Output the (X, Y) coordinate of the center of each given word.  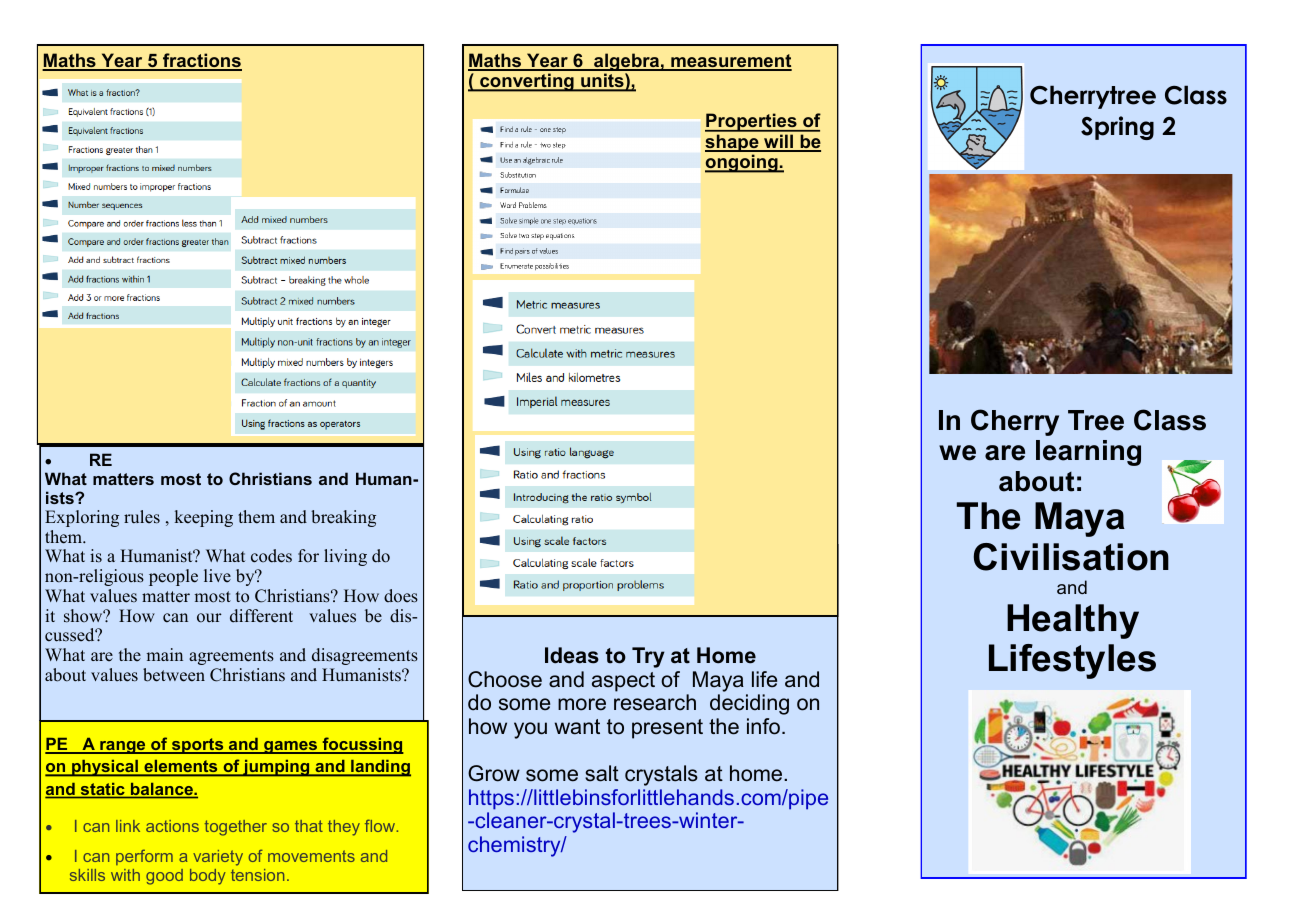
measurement (730, 62)
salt (602, 773)
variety (218, 858)
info (765, 726)
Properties (752, 122)
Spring (1117, 128)
